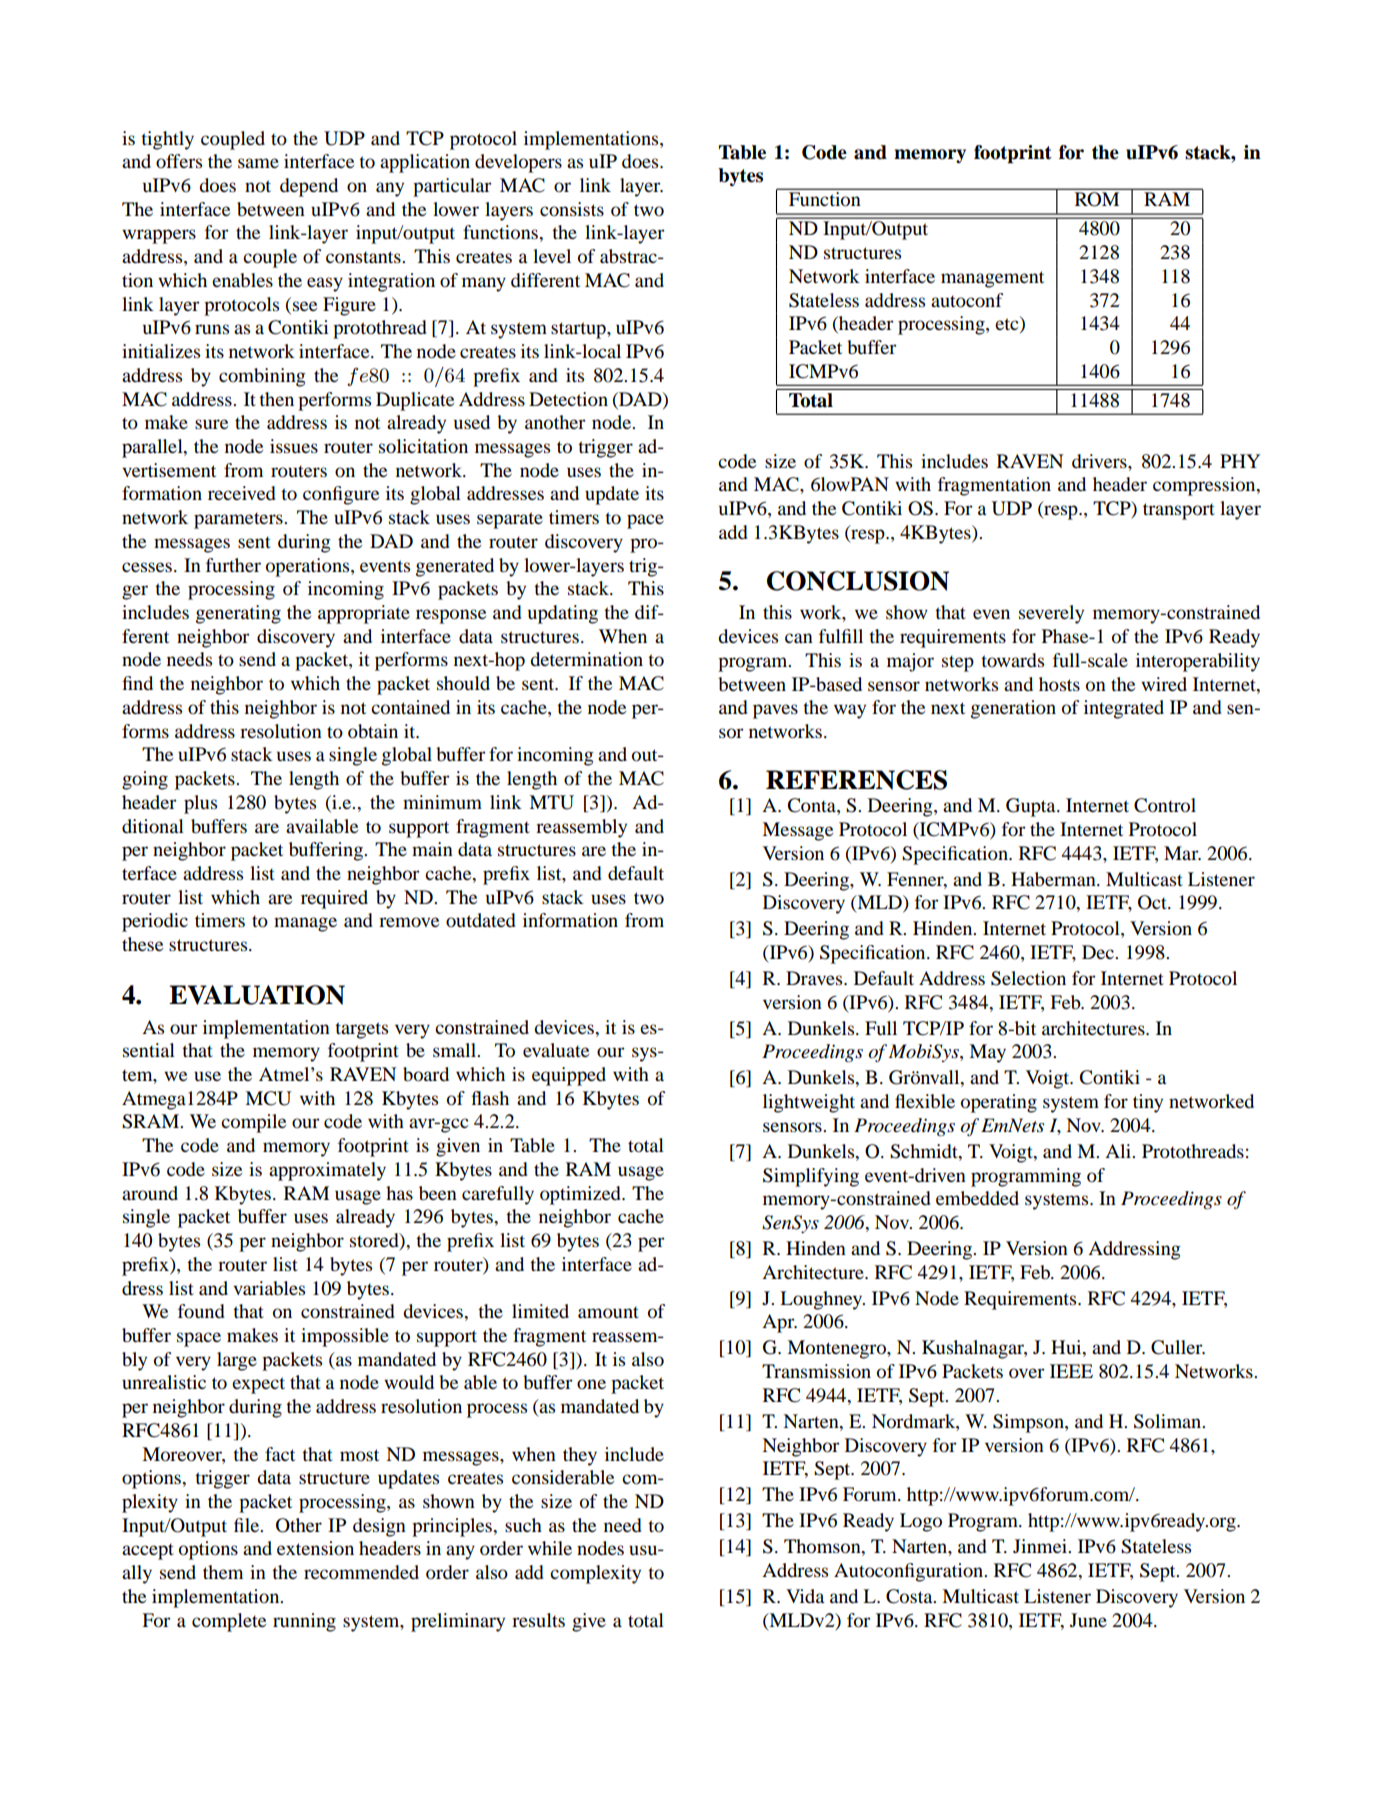  I want to click on optimized, so click(581, 1195).
